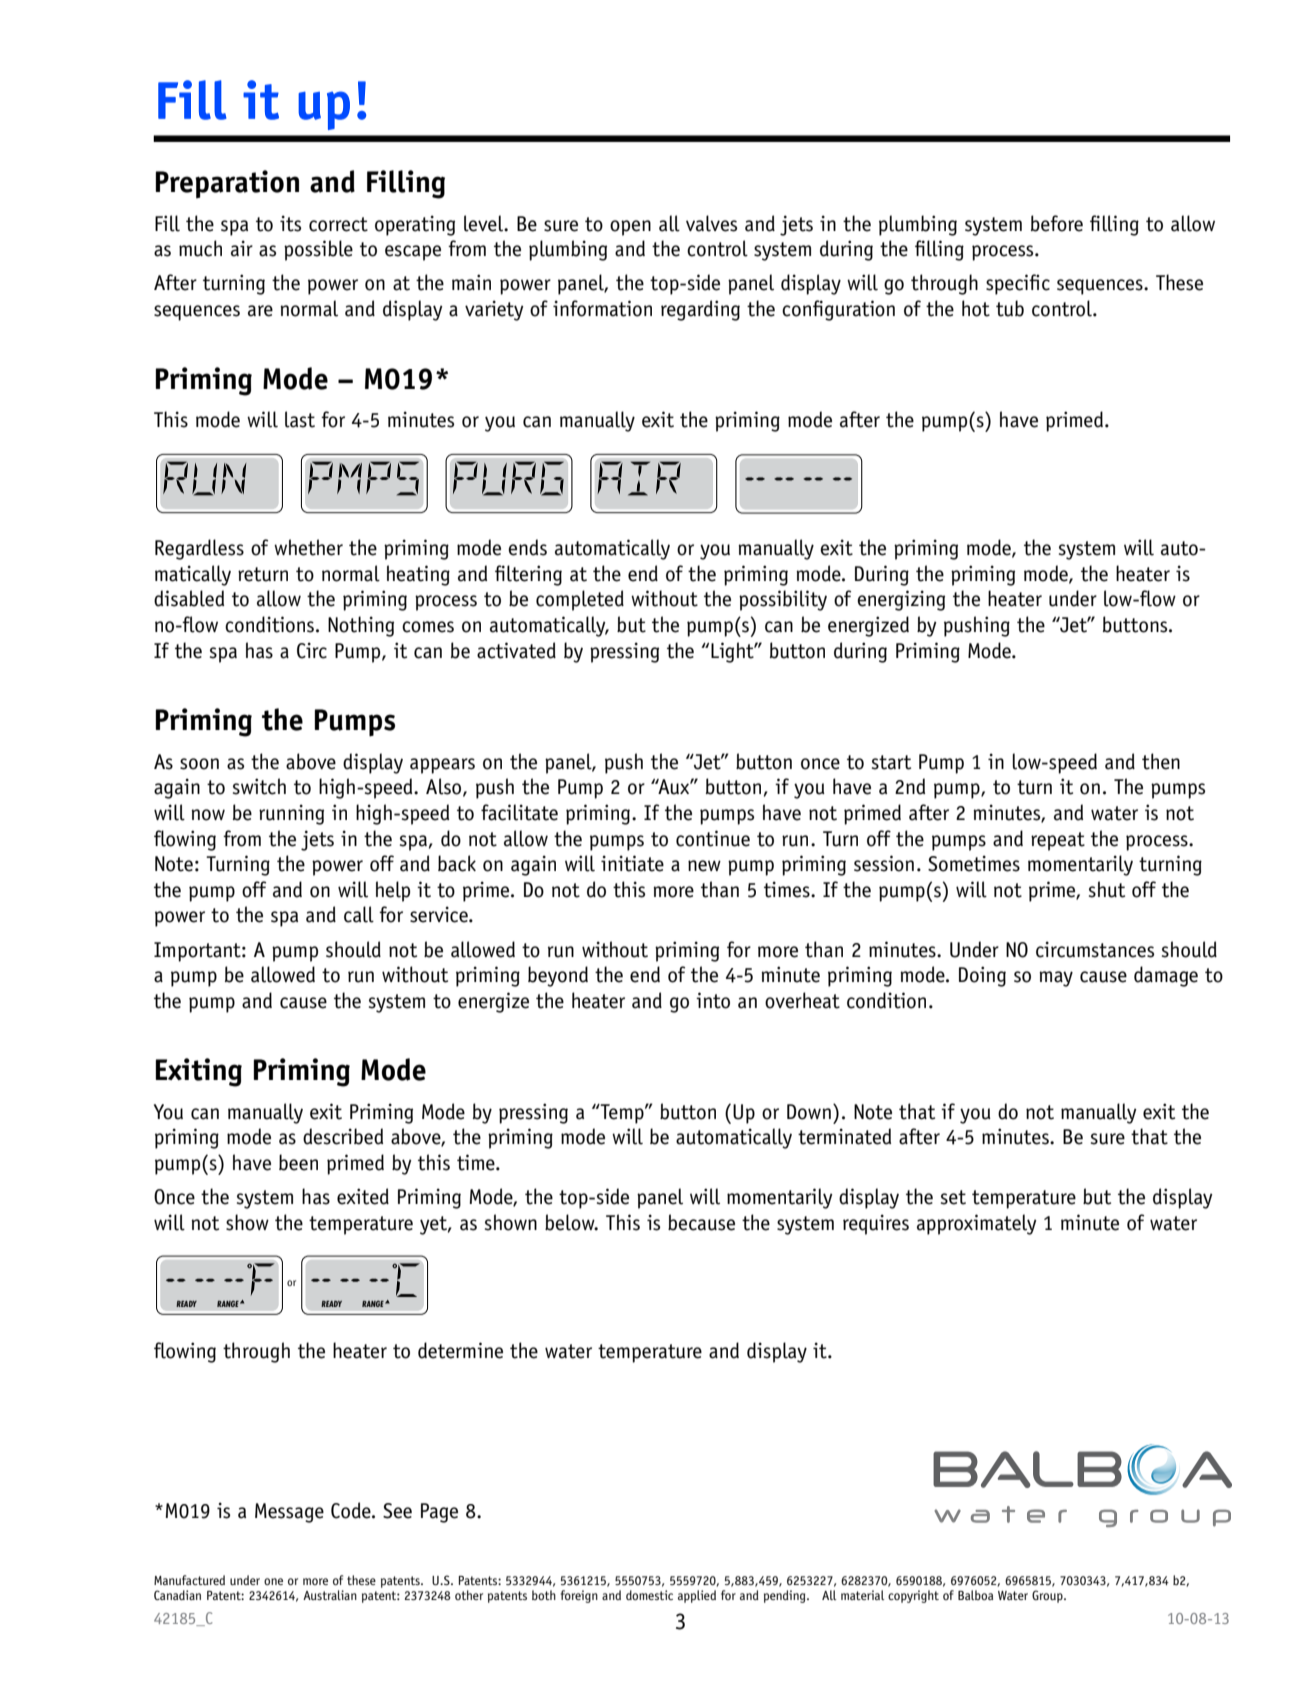 The height and width of the page is (1691, 1307). I want to click on before, so click(1057, 223).
